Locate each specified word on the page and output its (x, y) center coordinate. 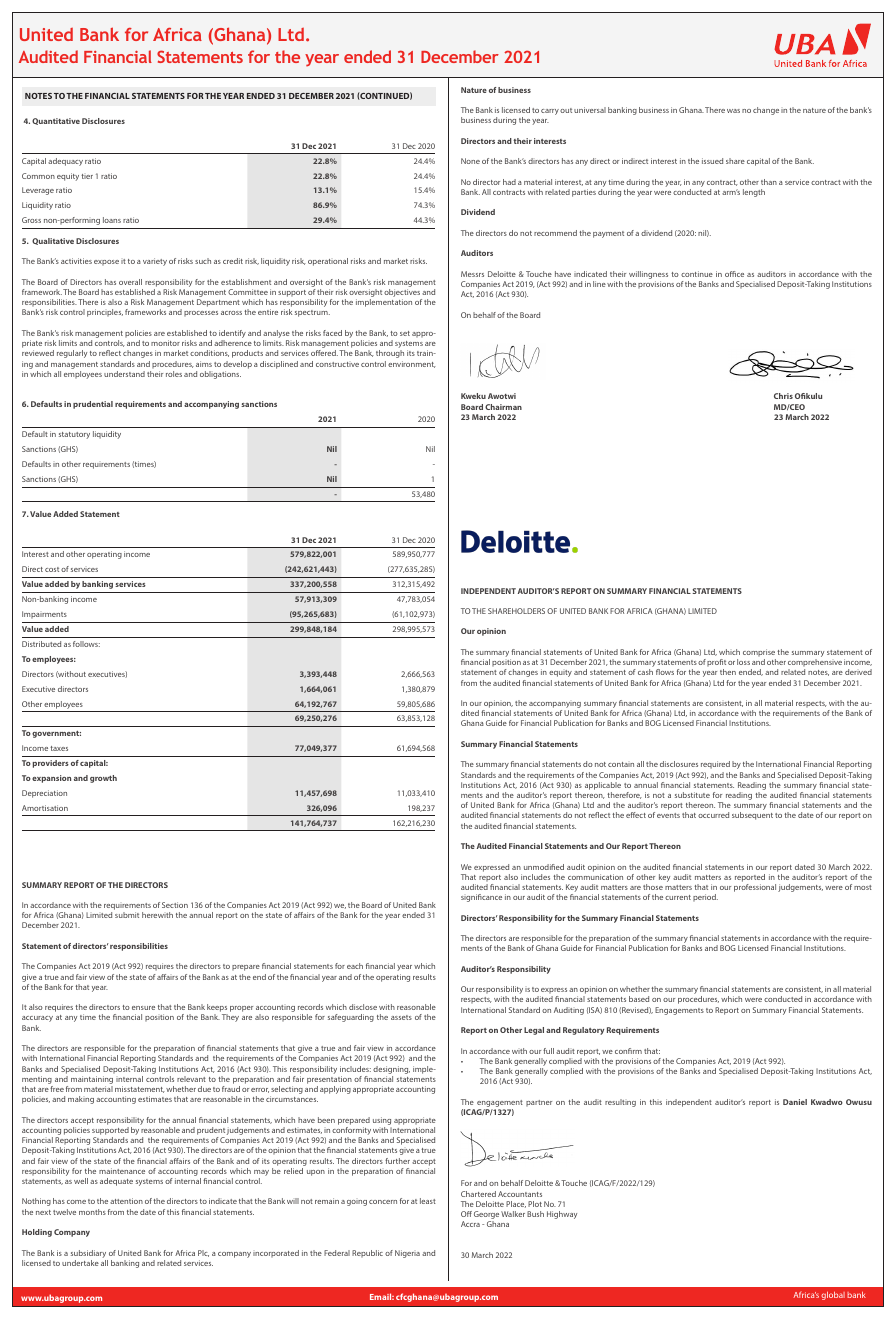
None (470, 161)
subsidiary (88, 1254)
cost (52, 569)
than (769, 182)
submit (127, 915)
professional (755, 888)
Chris (783, 396)
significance (481, 898)
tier (87, 176)
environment (412, 364)
